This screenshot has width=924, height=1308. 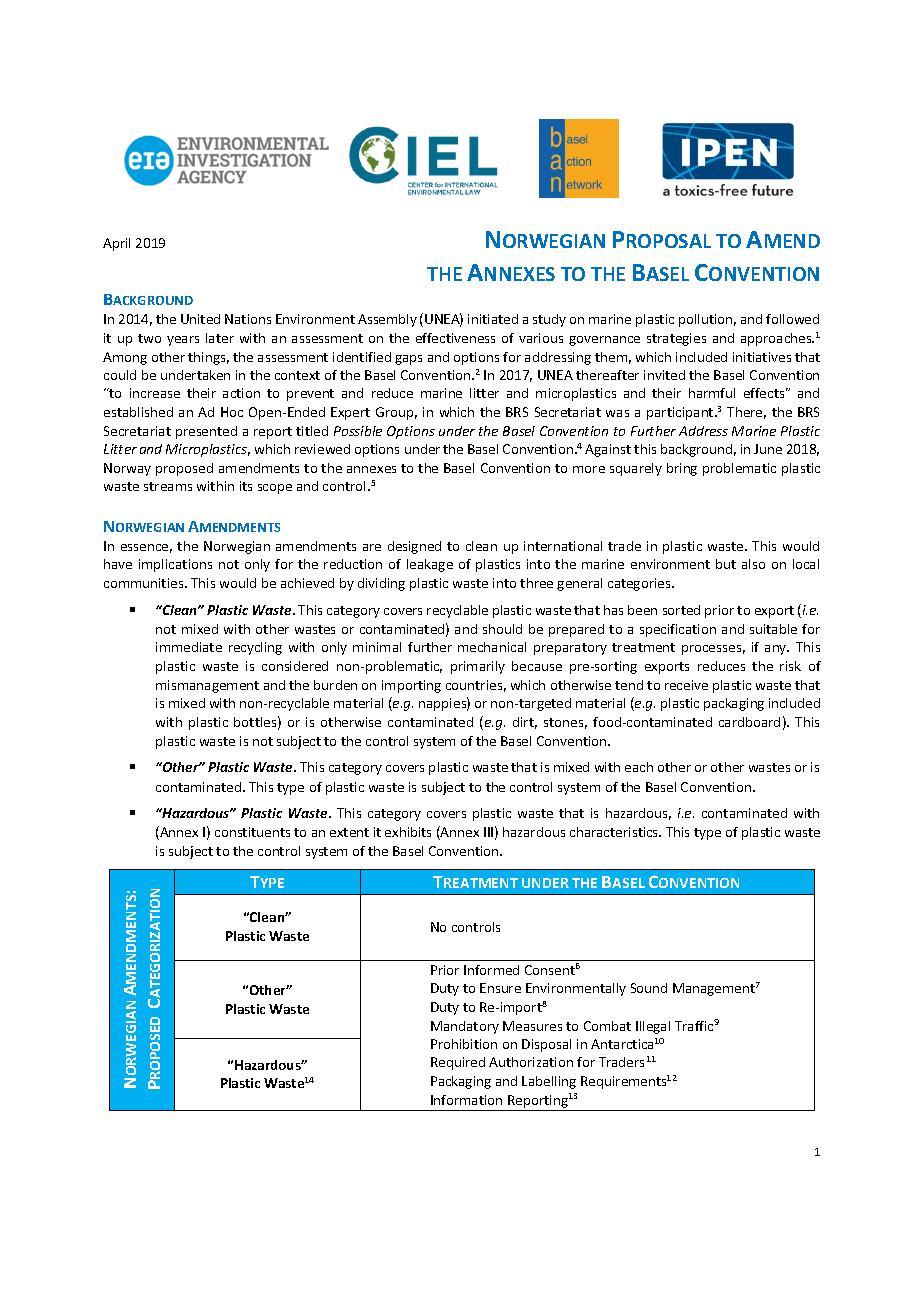 I want to click on followed, so click(x=792, y=319).
